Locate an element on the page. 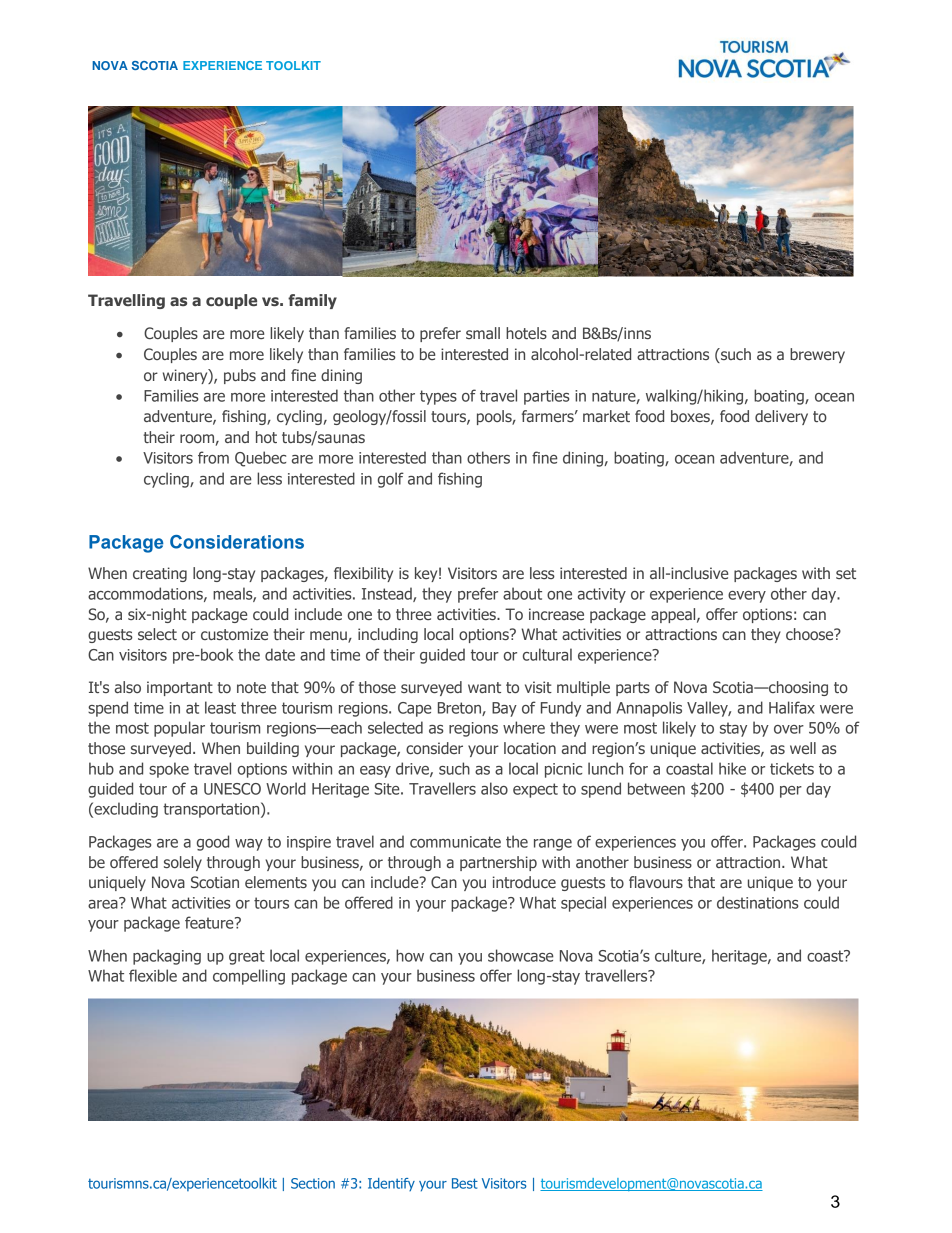  Identify is located at coordinates (391, 1184).
